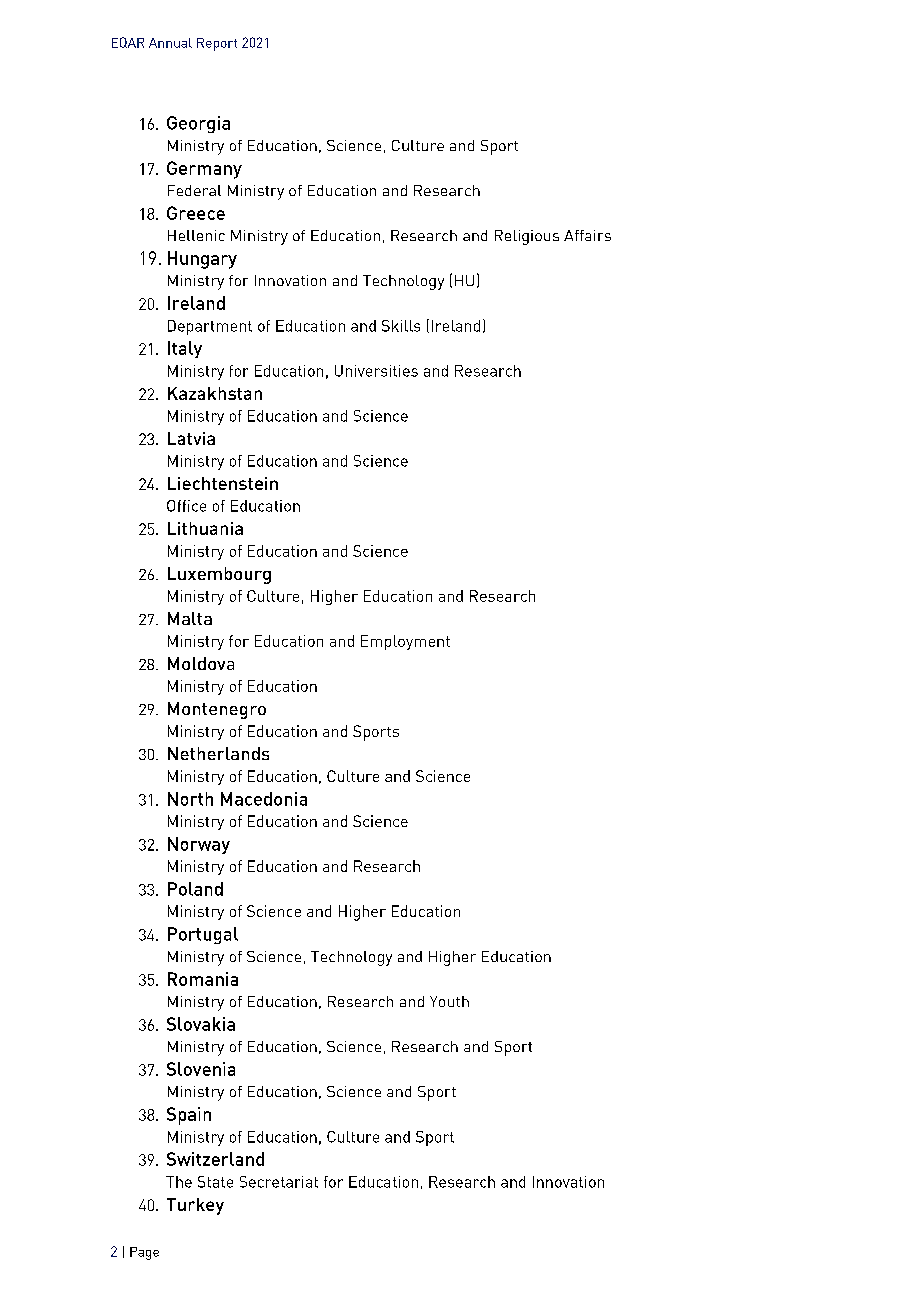 This page has height=1308, width=924. I want to click on Macedonia, so click(264, 799).
